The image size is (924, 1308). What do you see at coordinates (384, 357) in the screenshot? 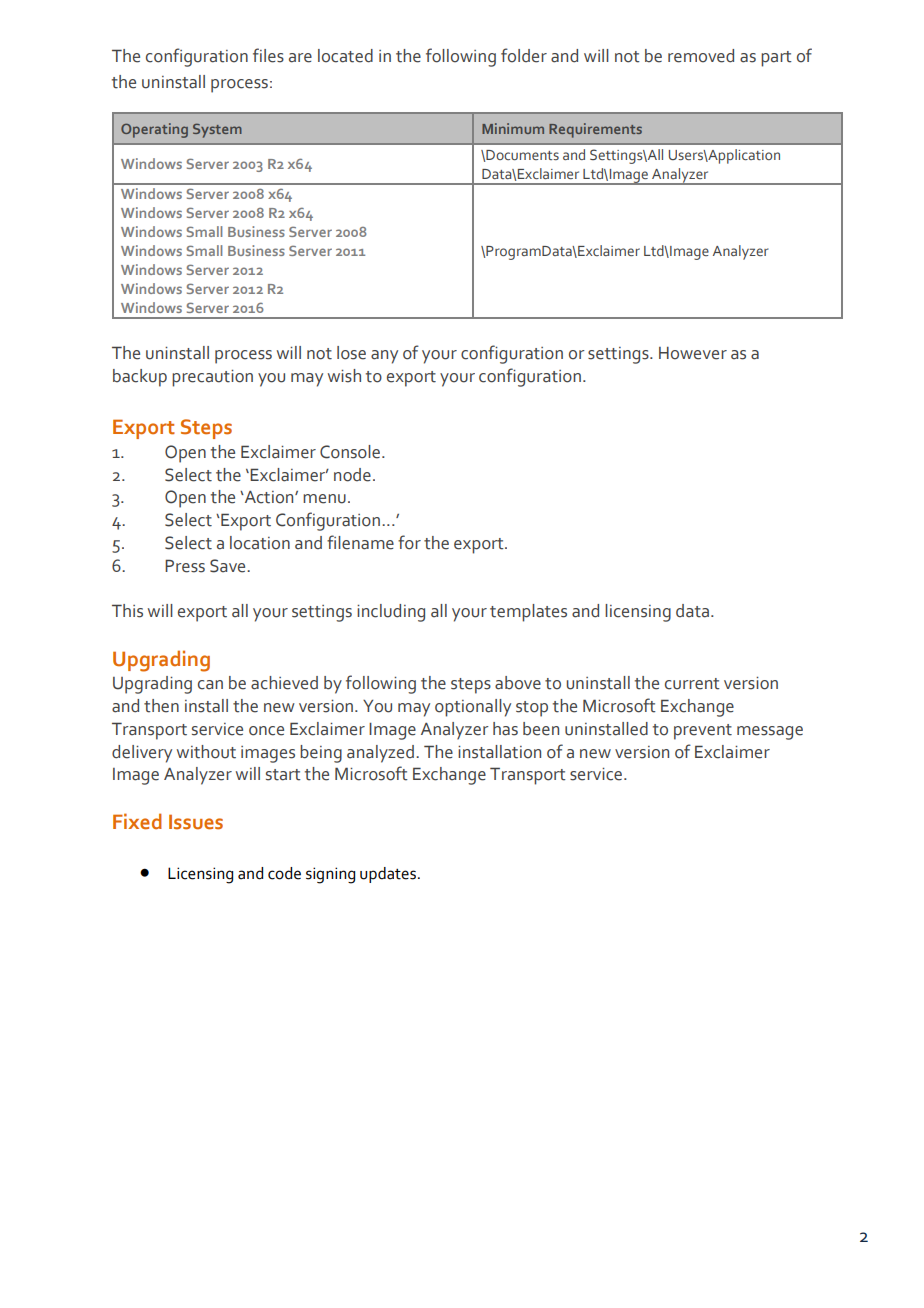
I see `any` at bounding box center [384, 357].
